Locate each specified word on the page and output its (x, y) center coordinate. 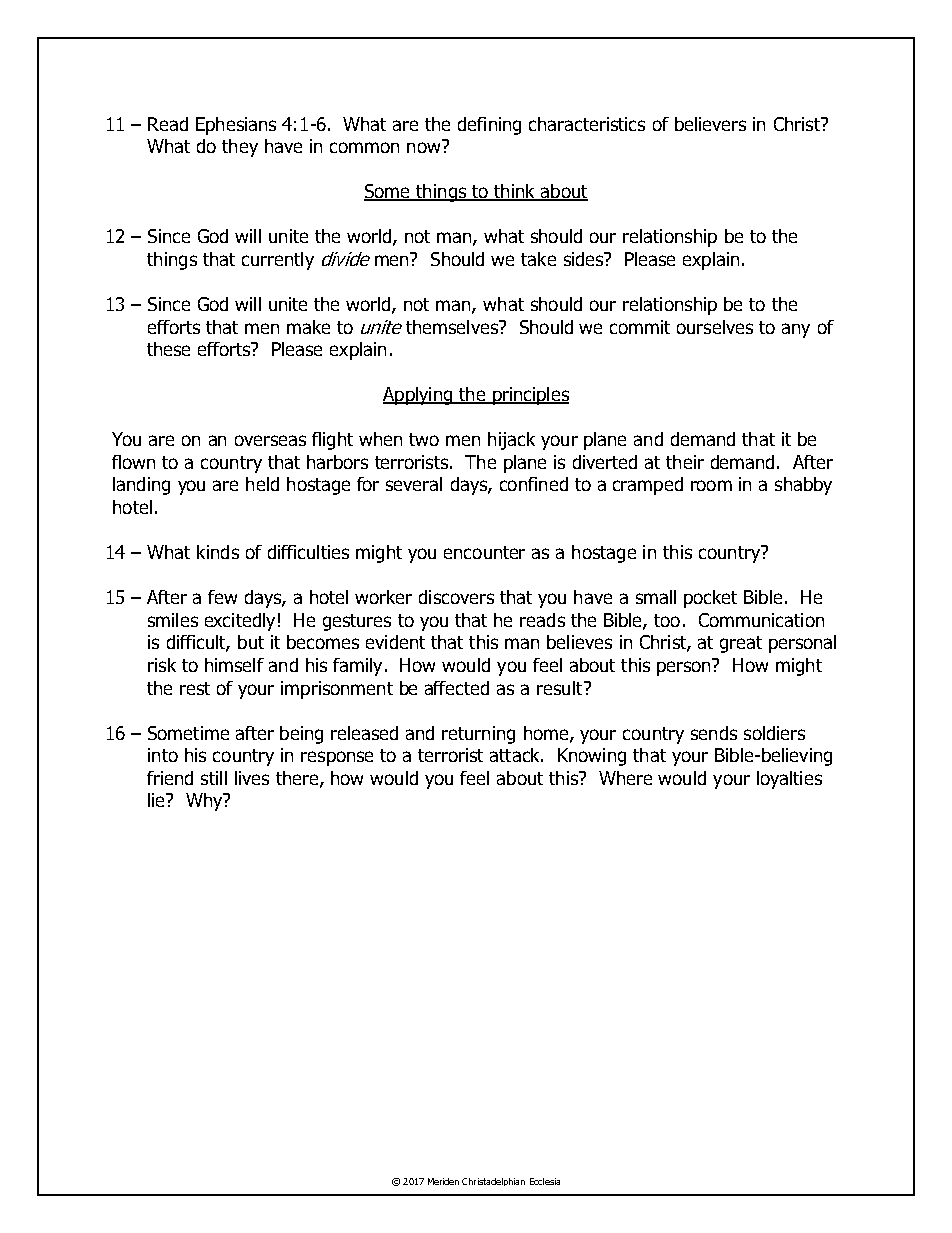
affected (457, 688)
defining (489, 126)
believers (710, 124)
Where (625, 778)
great (741, 644)
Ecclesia (545, 1181)
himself (234, 665)
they (240, 148)
